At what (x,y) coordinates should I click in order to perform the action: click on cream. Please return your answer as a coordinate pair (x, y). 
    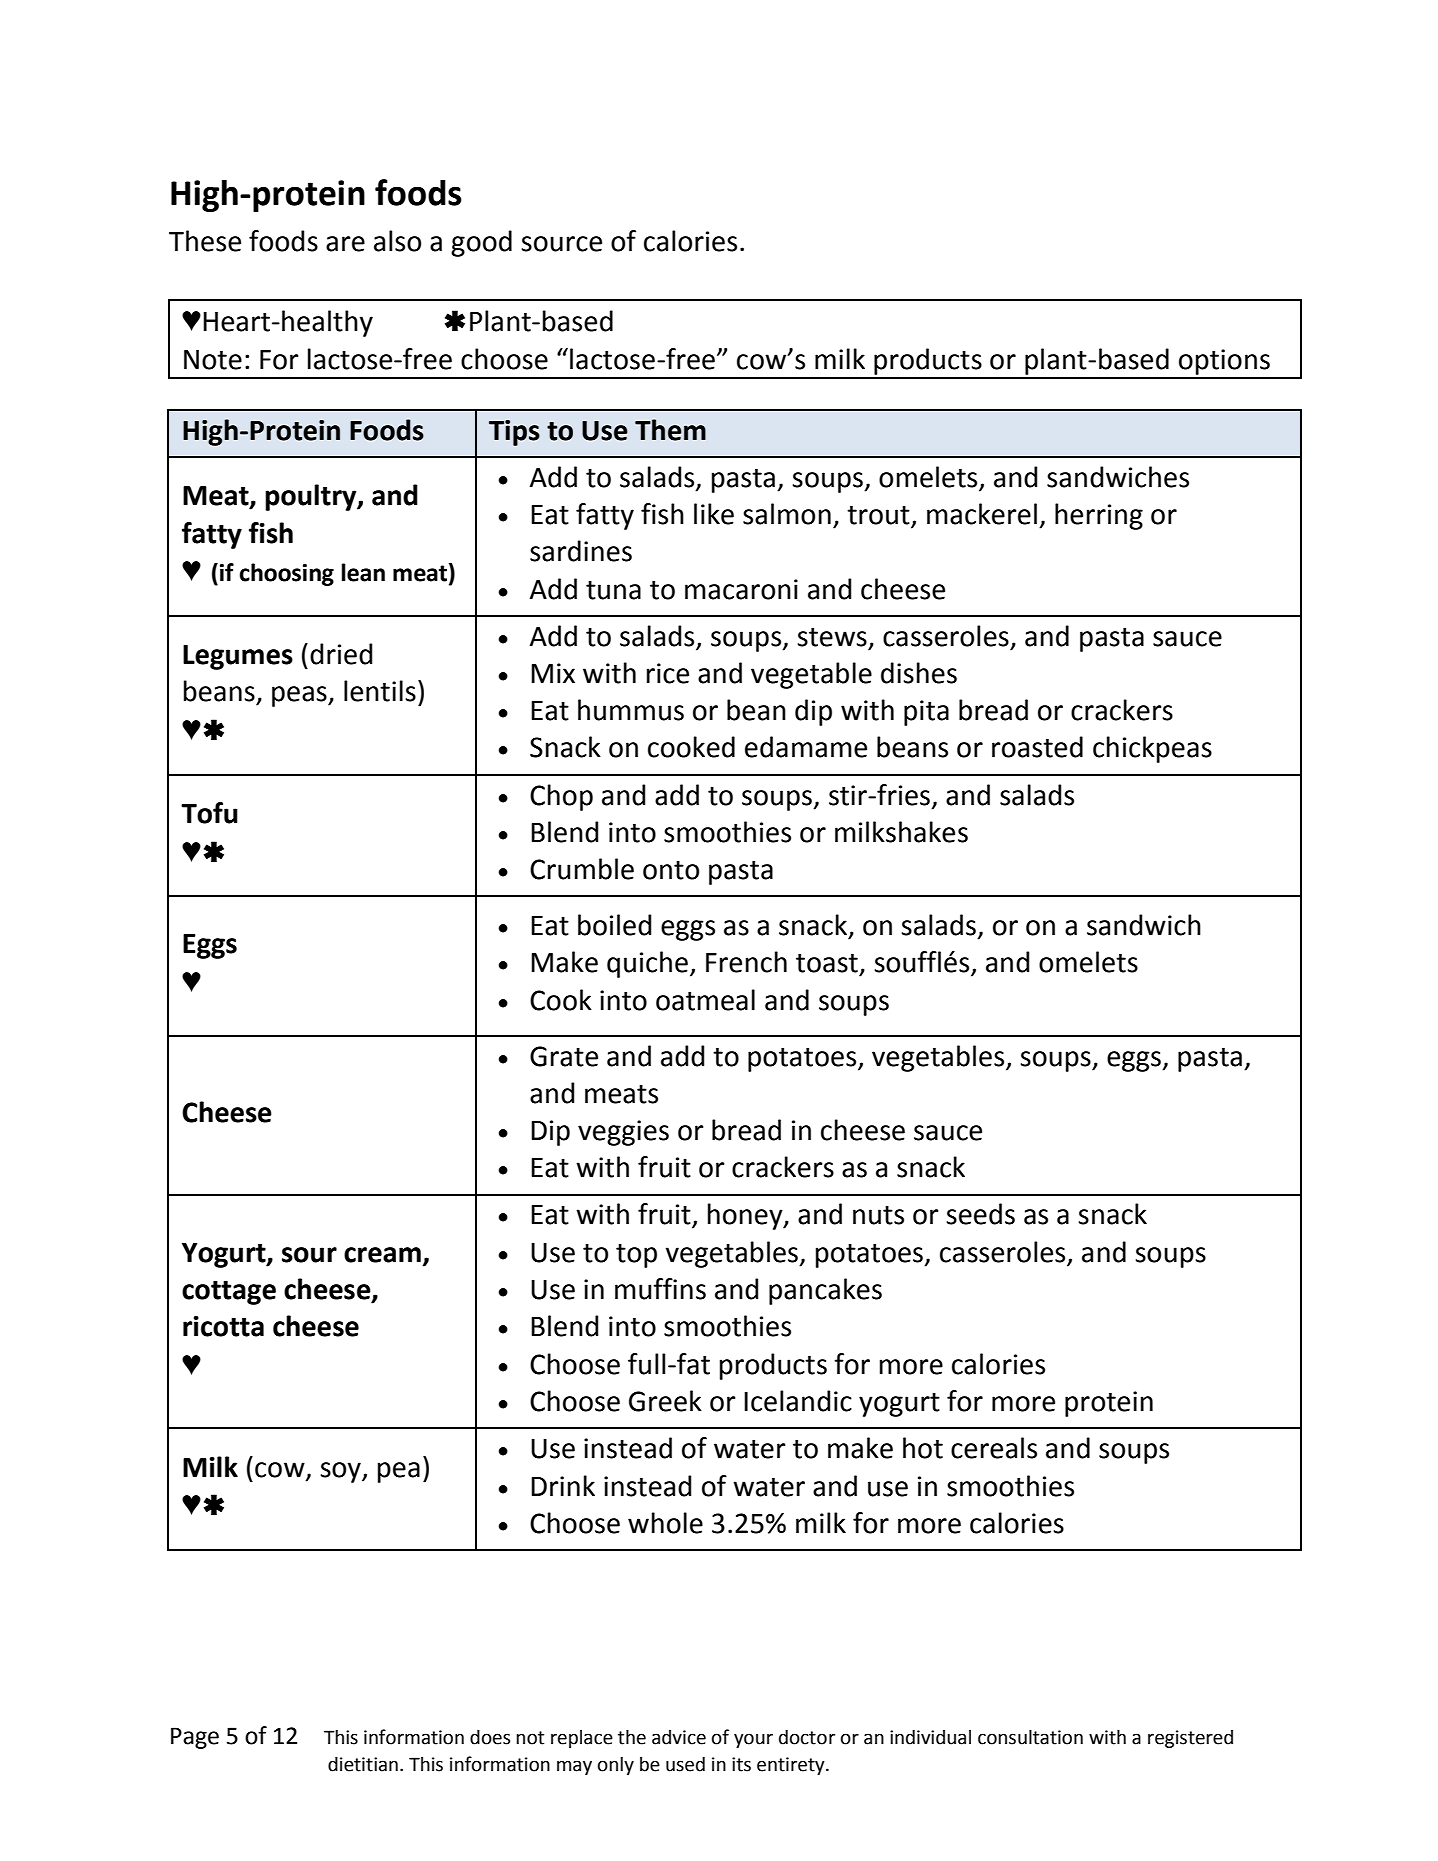
    Looking at the image, I should click on (382, 1255).
